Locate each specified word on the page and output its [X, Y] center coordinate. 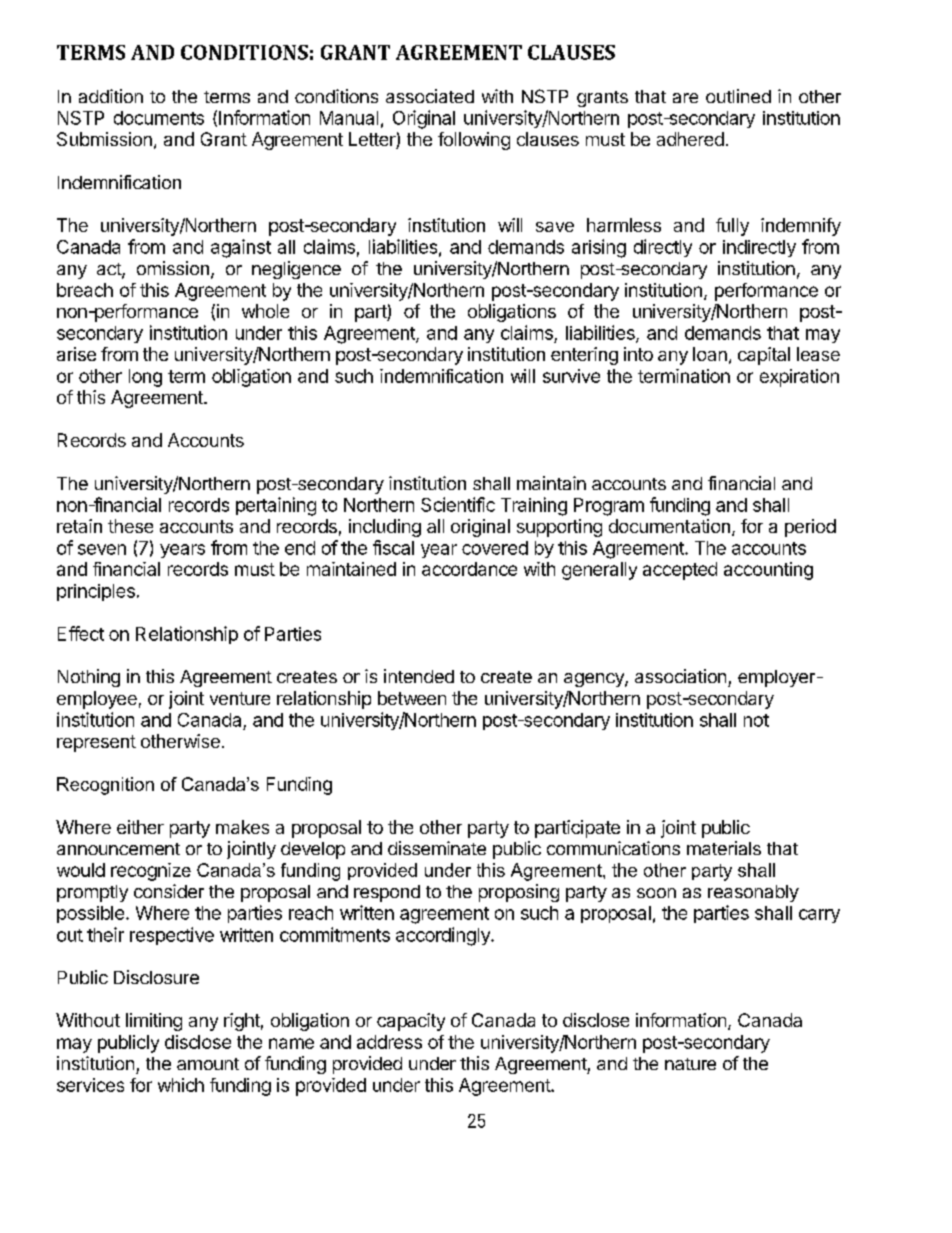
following [474, 141]
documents [159, 118]
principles [96, 592]
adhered [690, 139]
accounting [768, 571]
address [389, 1042]
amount [208, 1064]
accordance [469, 569]
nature [690, 1064]
